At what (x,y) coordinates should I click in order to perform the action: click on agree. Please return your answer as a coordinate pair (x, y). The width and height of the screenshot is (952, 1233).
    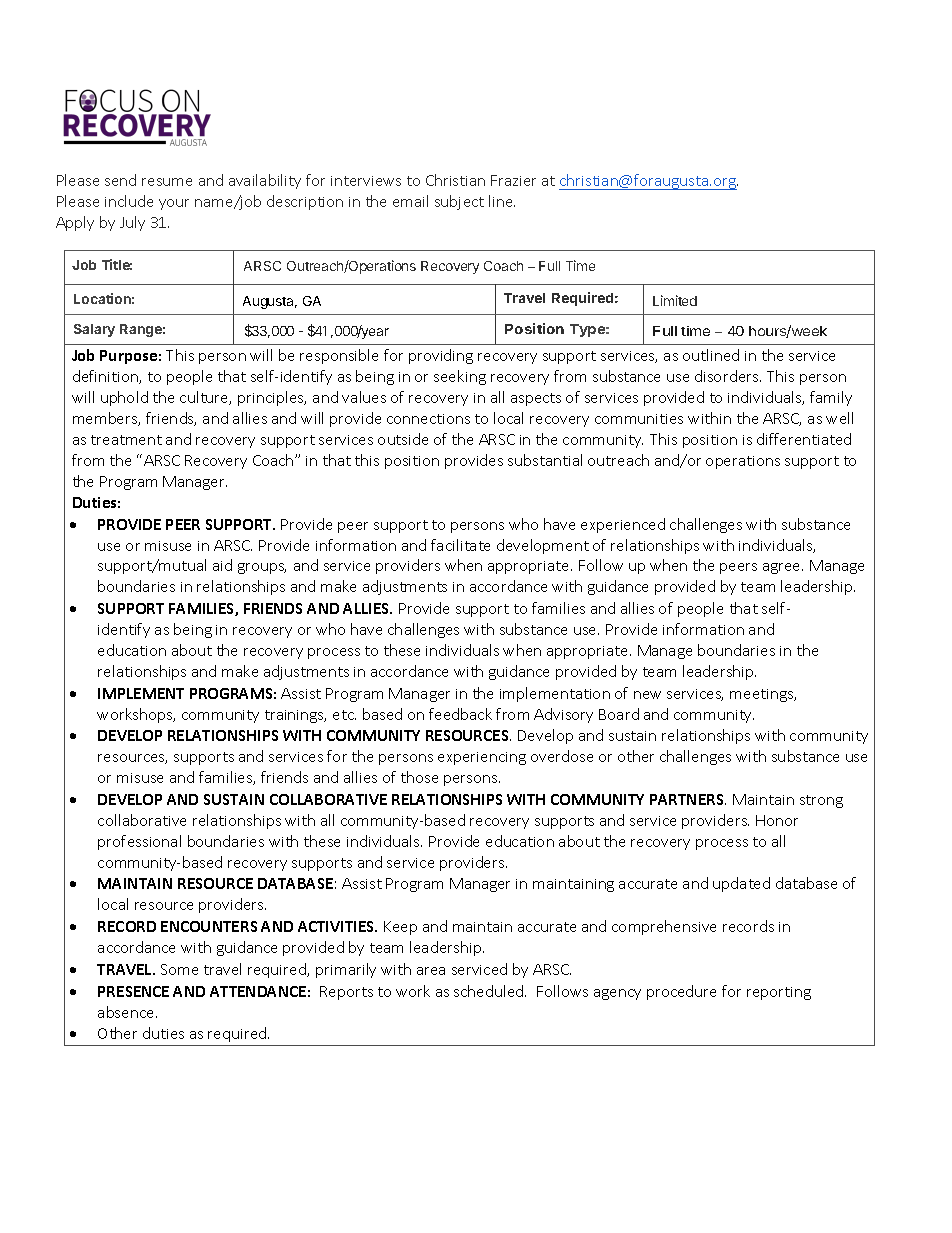
    Looking at the image, I should click on (783, 568).
